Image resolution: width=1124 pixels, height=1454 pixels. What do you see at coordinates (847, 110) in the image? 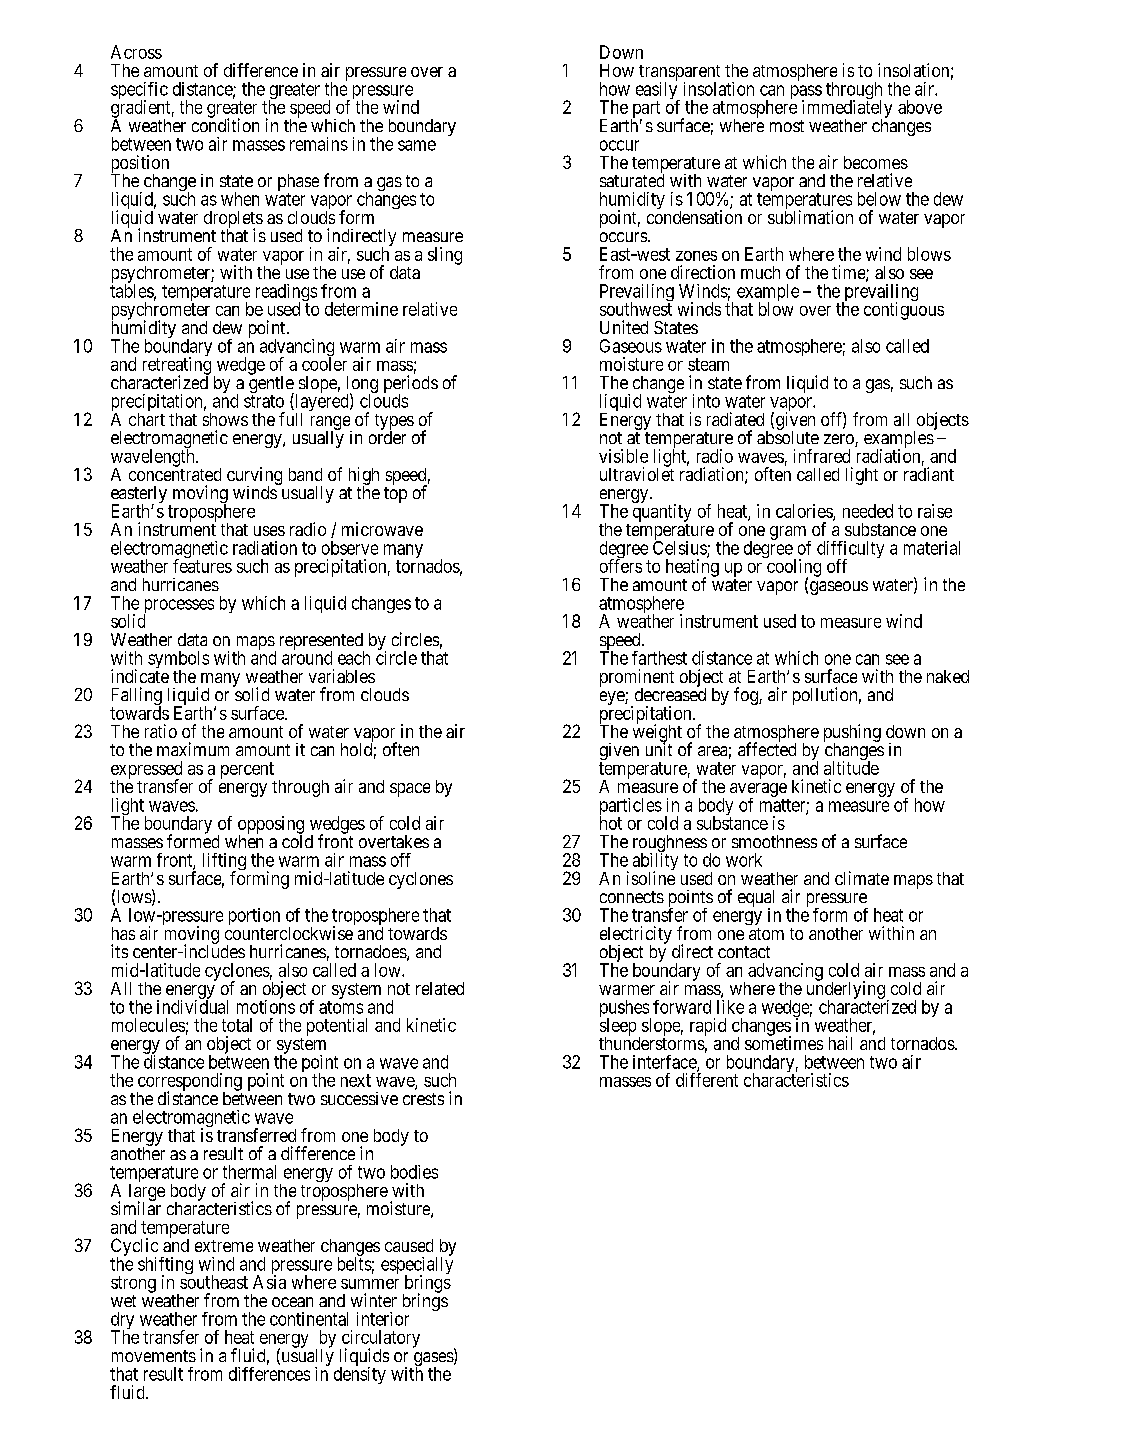
I see `immediately` at bounding box center [847, 110].
